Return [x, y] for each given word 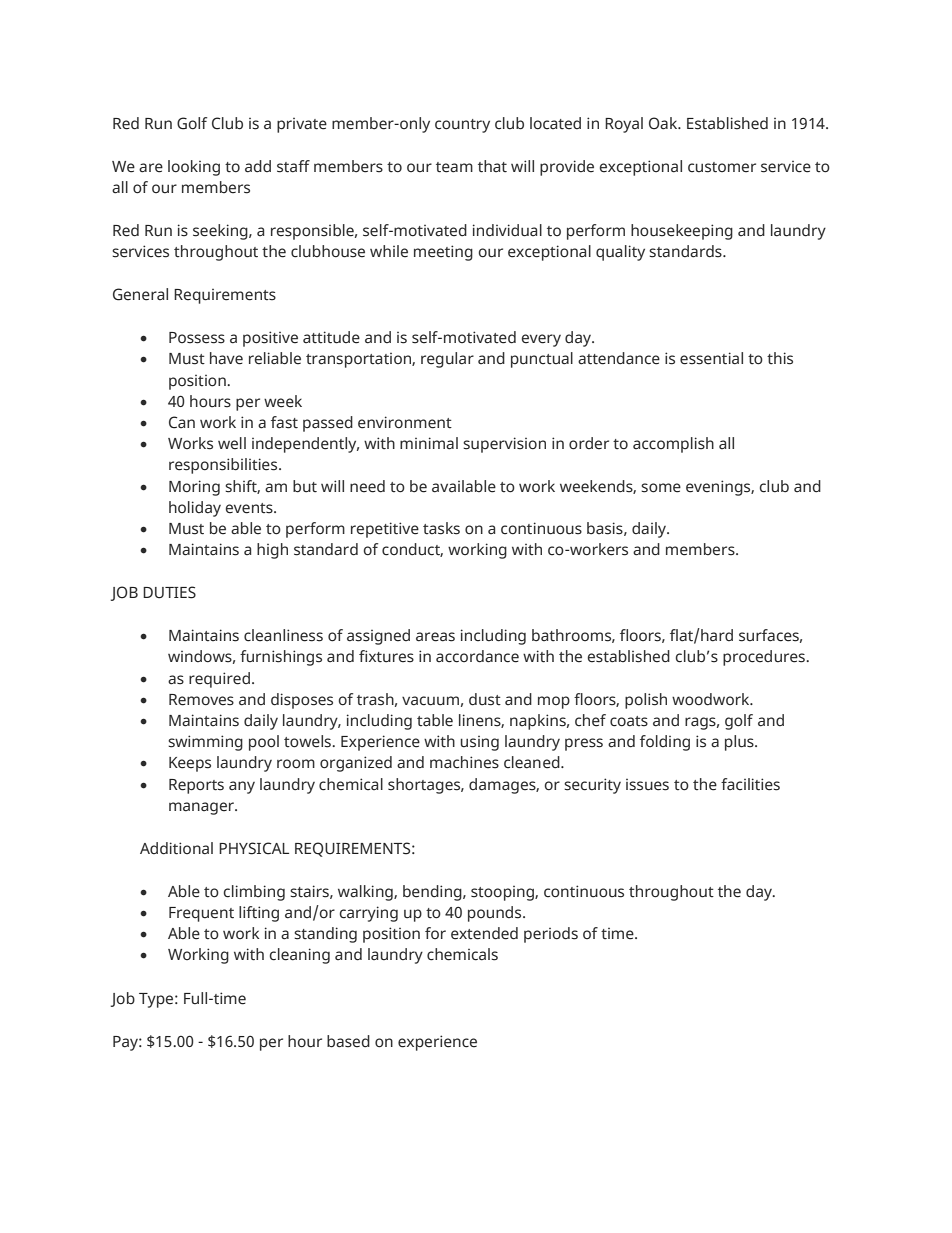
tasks [441, 528]
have [226, 358]
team [454, 167]
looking [194, 168]
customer [722, 167]
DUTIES [169, 592]
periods [551, 935]
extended [484, 933]
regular [447, 360]
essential [711, 358]
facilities [750, 784]
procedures [765, 658]
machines [464, 762]
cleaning [300, 956]
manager [203, 808]
